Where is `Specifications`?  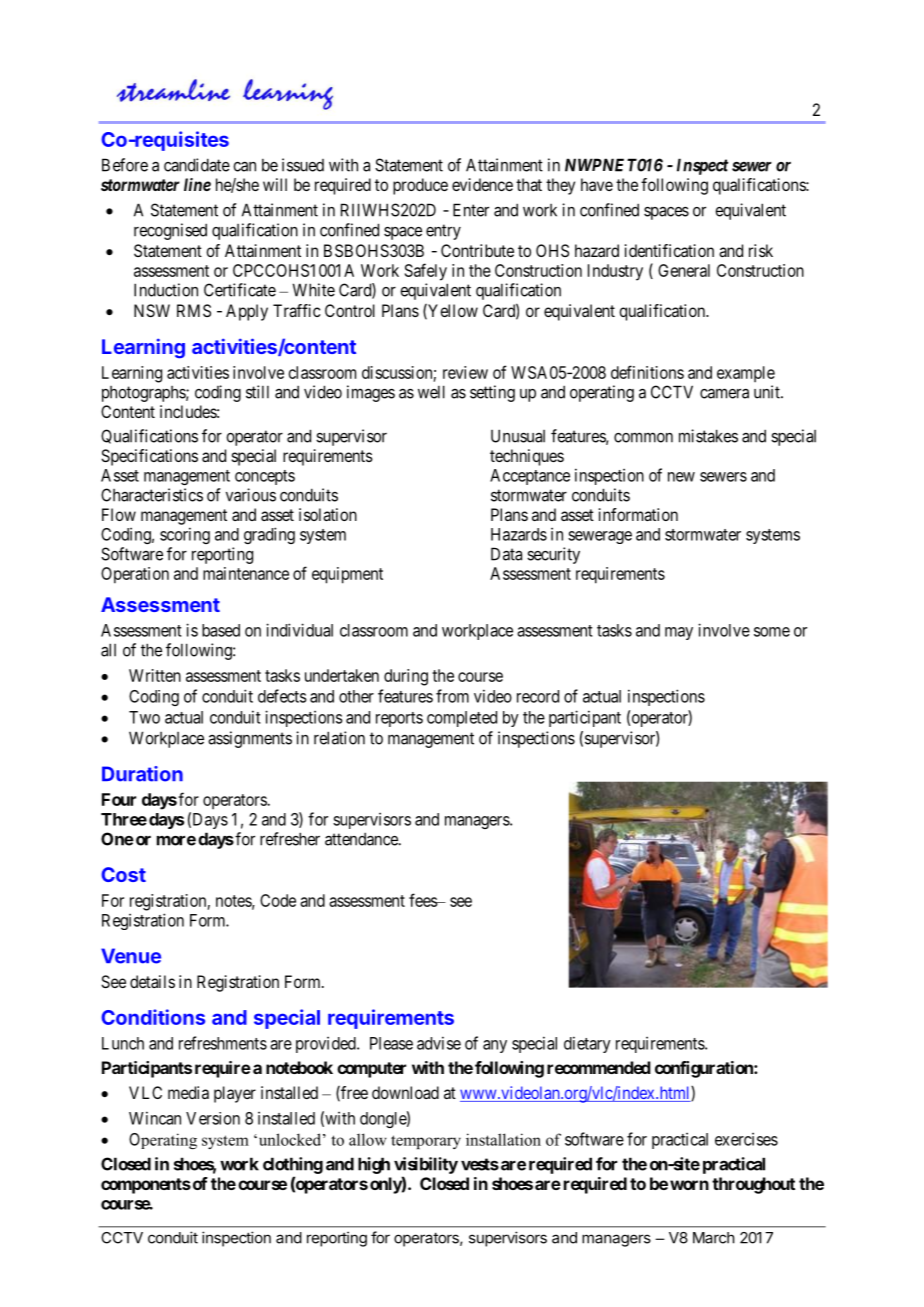
Specifications is located at coordinates (149, 457).
